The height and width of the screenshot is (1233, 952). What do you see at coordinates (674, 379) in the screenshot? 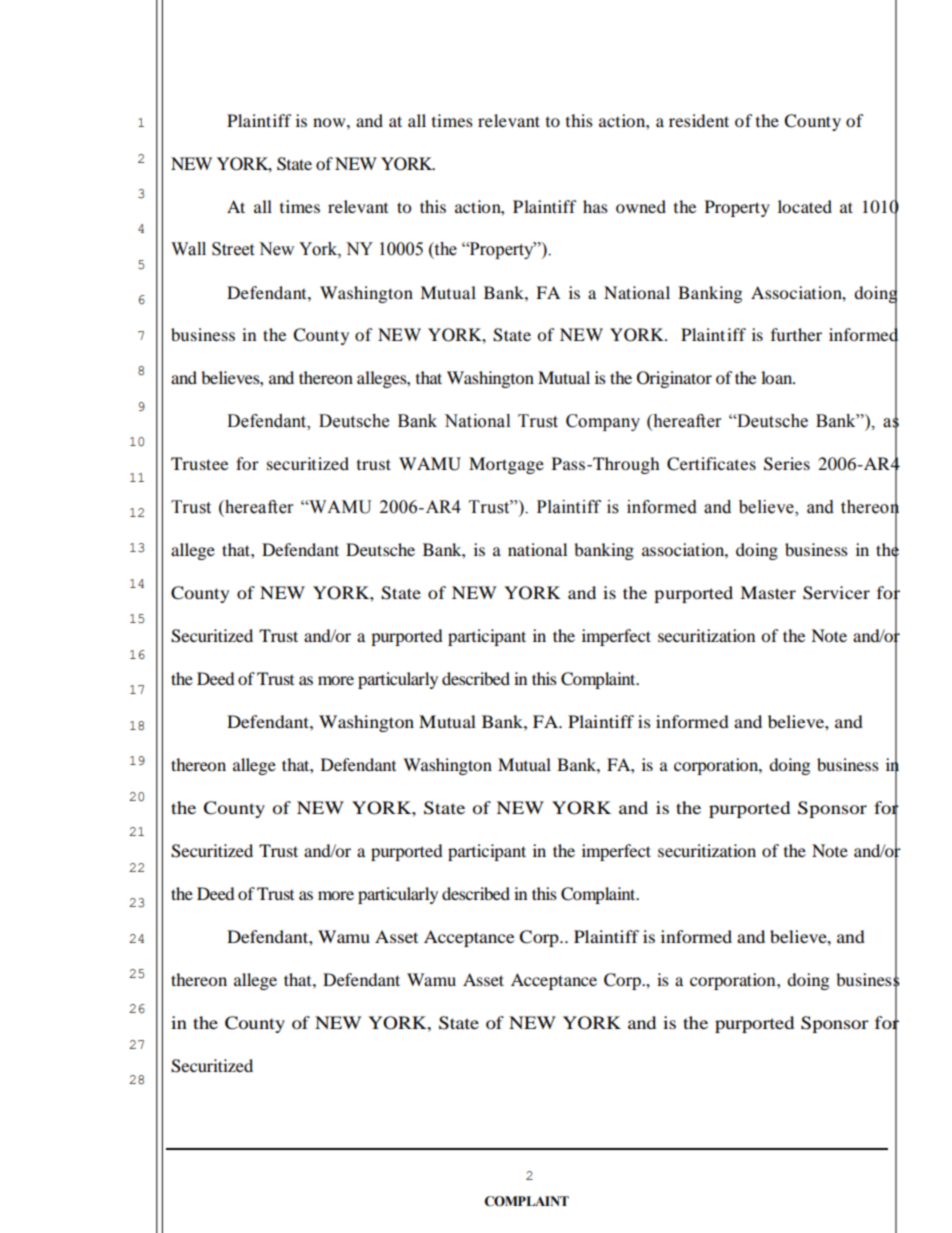
I see `Originator` at bounding box center [674, 379].
